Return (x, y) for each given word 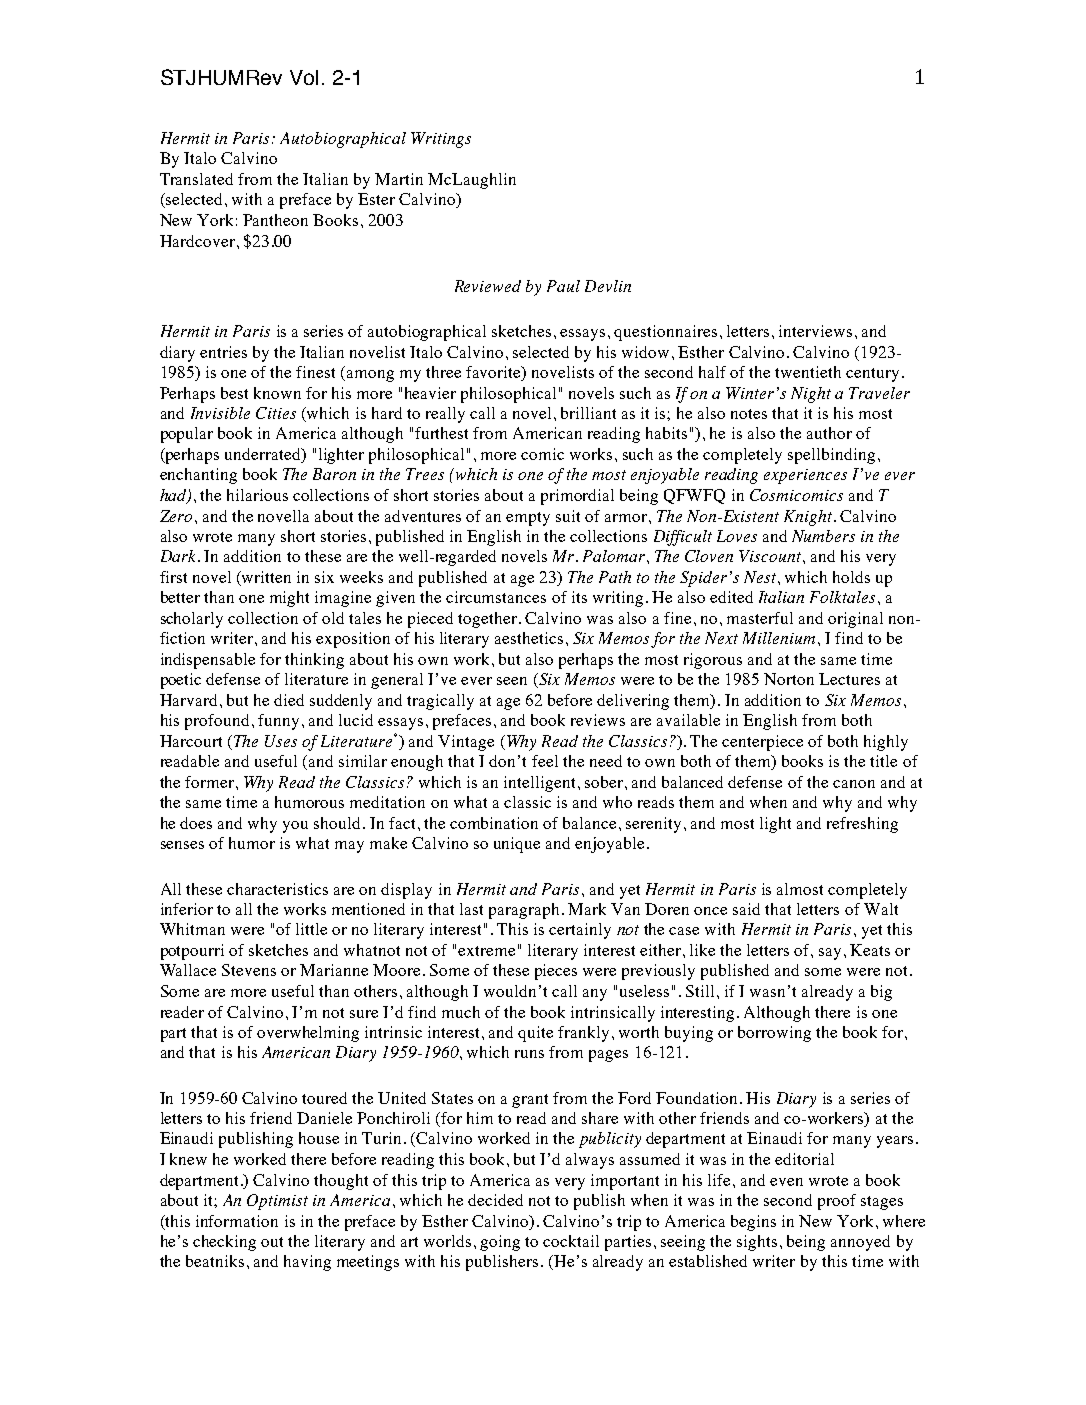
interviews (815, 331)
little (311, 929)
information (237, 1221)
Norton (789, 679)
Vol (304, 77)
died (289, 700)
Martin (399, 179)
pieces (556, 972)
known (277, 393)
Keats (870, 950)
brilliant (588, 413)
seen (512, 681)
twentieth (808, 372)
